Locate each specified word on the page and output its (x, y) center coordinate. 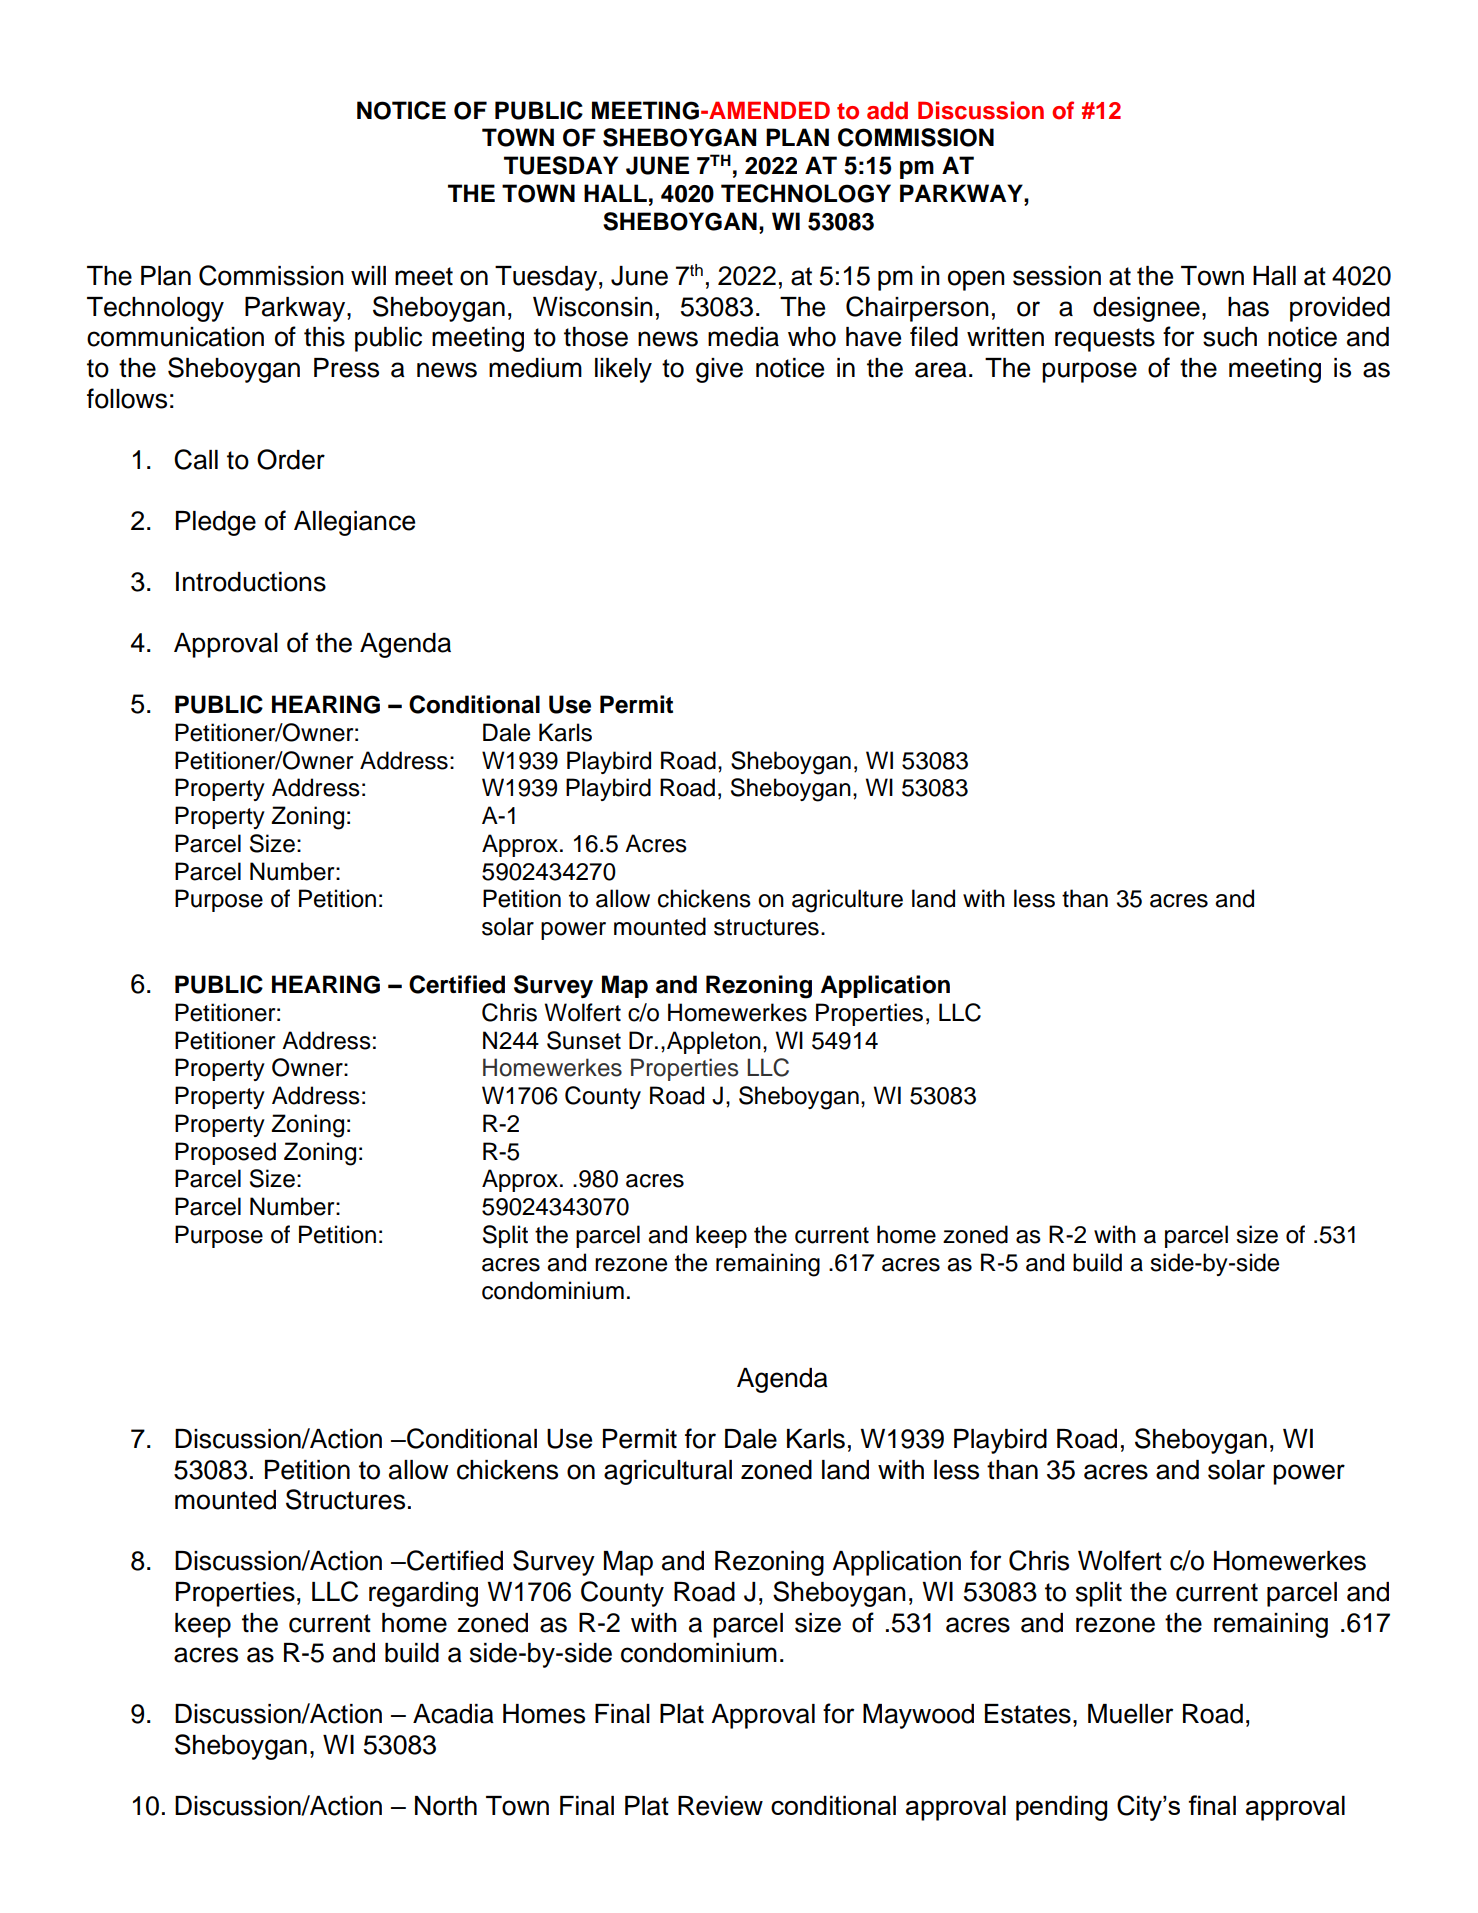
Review (720, 1806)
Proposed (225, 1153)
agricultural (668, 1472)
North (446, 1806)
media (743, 337)
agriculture (847, 901)
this (324, 337)
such (1230, 337)
